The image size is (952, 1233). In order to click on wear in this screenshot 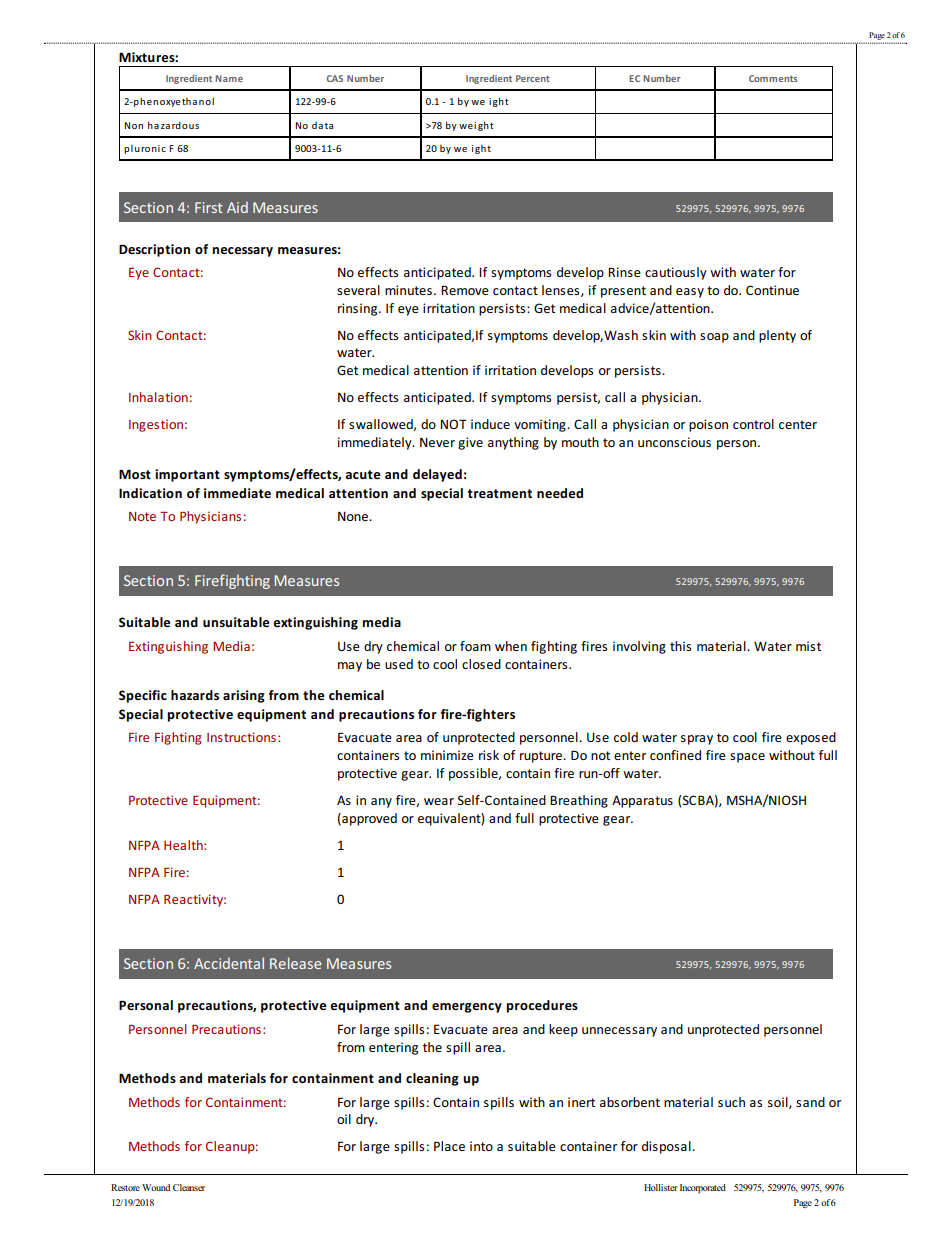, I will do `click(439, 801)`.
